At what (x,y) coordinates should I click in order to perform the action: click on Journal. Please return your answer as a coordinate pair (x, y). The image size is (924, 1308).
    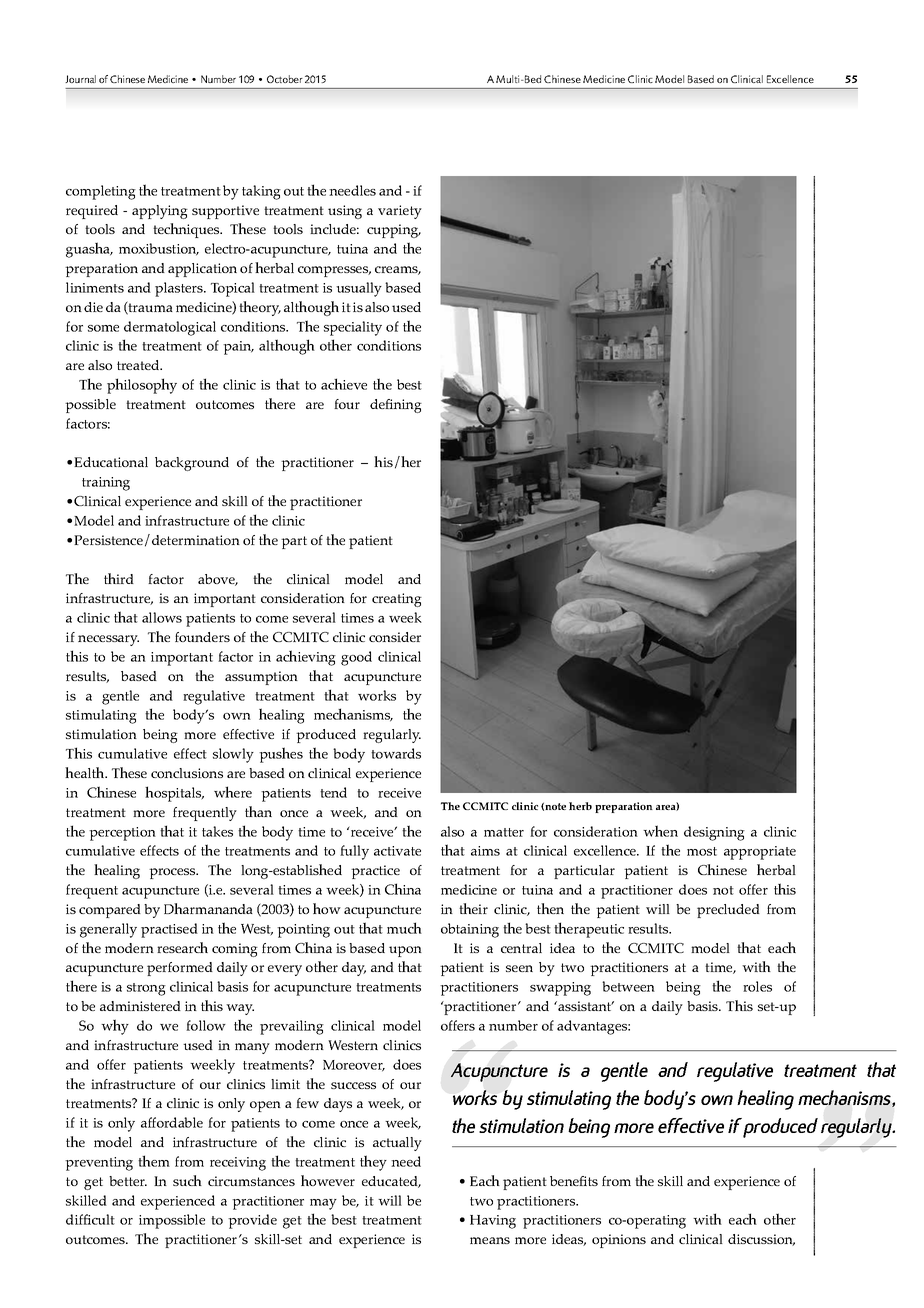
    Looking at the image, I should click on (80, 79).
